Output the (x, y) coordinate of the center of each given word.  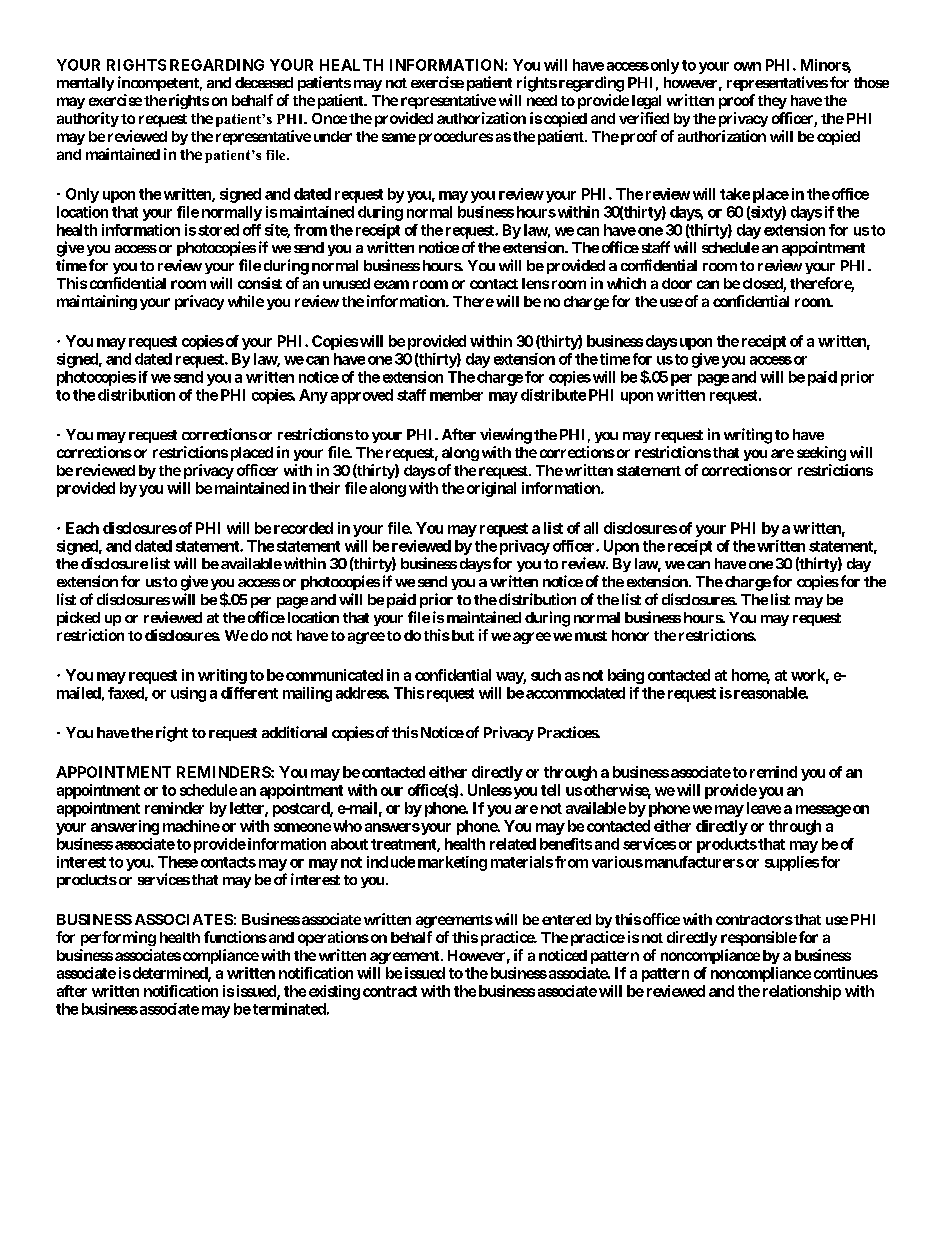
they (772, 102)
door (677, 283)
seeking (821, 453)
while (246, 301)
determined (169, 974)
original (491, 489)
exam (391, 284)
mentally (85, 84)
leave (764, 808)
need (542, 100)
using (188, 694)
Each (82, 528)
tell (550, 790)
